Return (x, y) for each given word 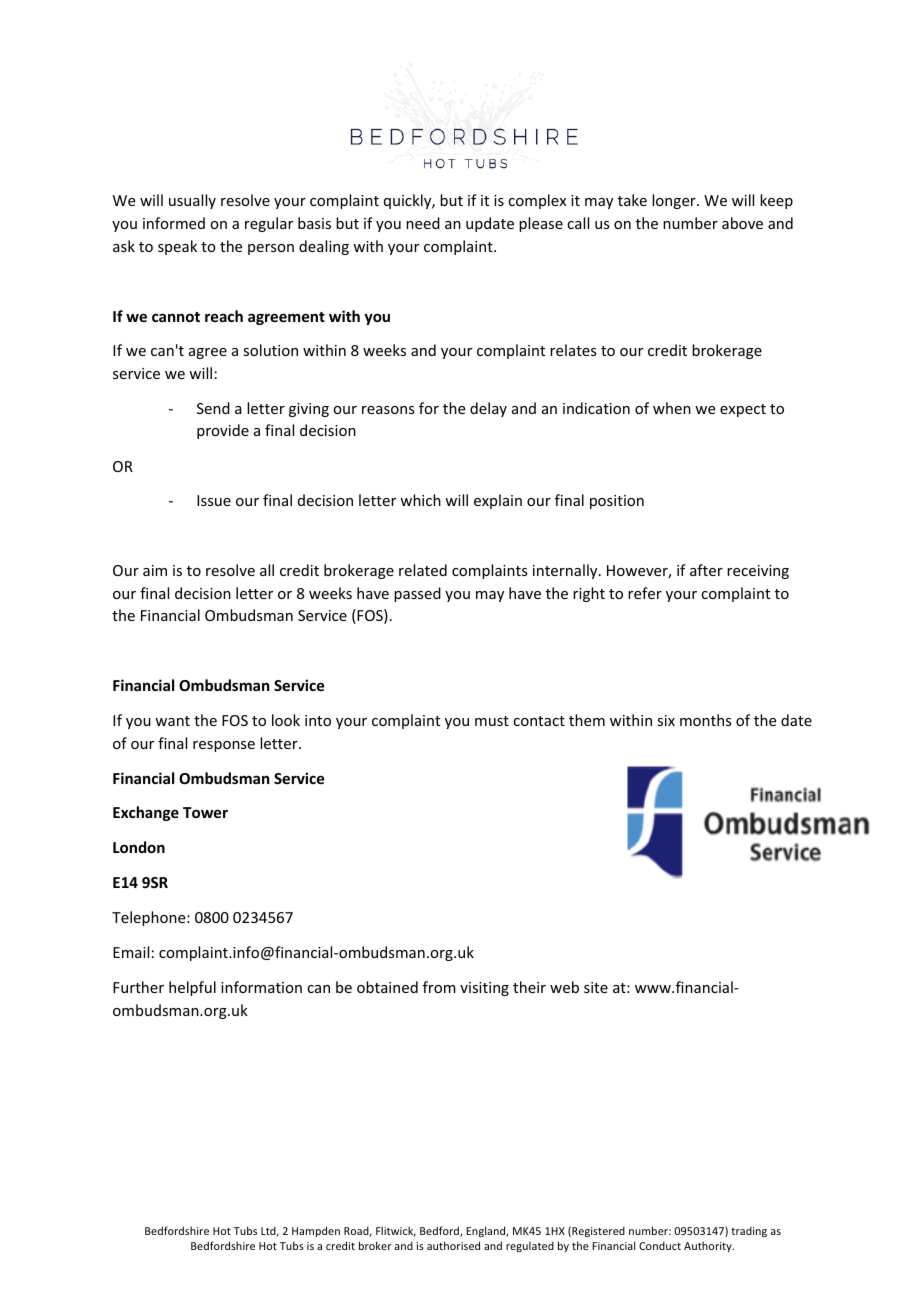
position (617, 502)
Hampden (316, 1231)
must (492, 721)
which (420, 500)
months (705, 720)
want (172, 721)
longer (675, 201)
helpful (192, 988)
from (439, 987)
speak (177, 247)
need (423, 223)
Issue (214, 500)
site (596, 987)
